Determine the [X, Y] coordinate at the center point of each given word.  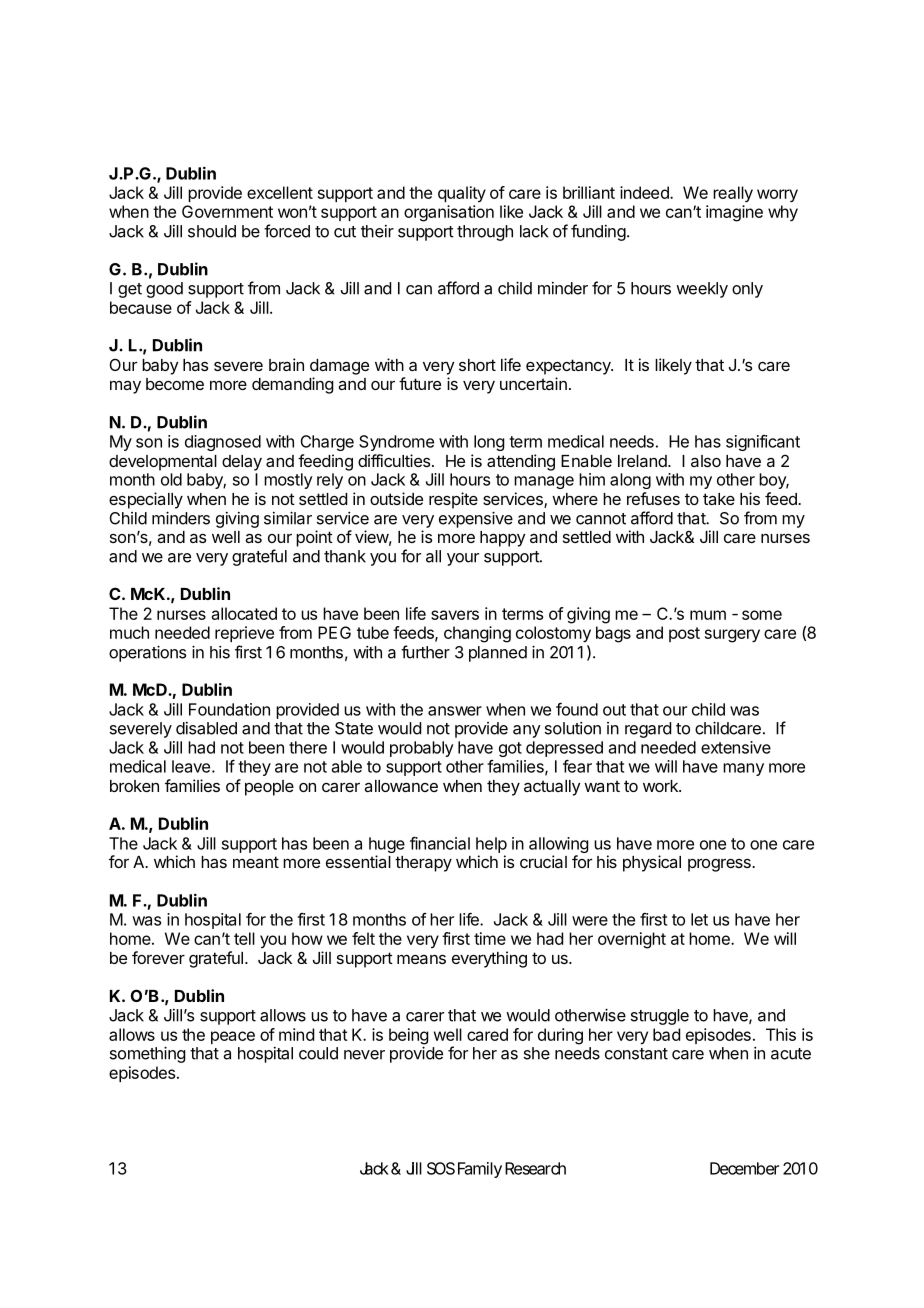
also [706, 461]
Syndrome [396, 443]
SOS [441, 1168]
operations [147, 653]
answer [455, 711]
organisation [449, 213]
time [490, 938]
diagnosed [223, 443]
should [212, 231]
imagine [734, 213]
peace [233, 1037]
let [699, 919]
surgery [732, 636]
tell [244, 938]
